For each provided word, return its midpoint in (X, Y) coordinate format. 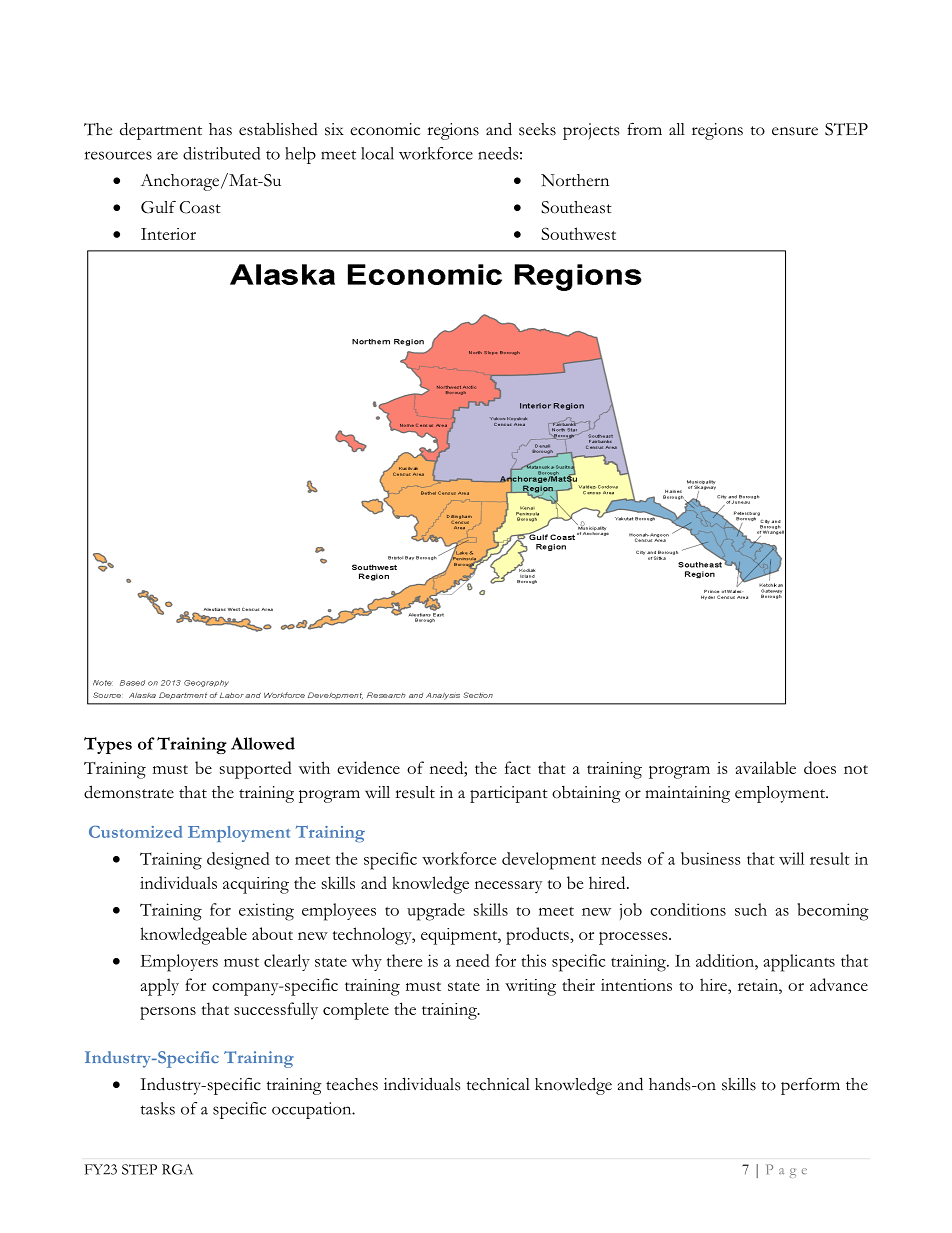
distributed (221, 153)
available (766, 767)
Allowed (263, 743)
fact (518, 767)
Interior (168, 234)
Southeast (576, 207)
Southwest (578, 233)
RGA (177, 1169)
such (751, 909)
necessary (508, 887)
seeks (537, 129)
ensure (795, 131)
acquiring (256, 885)
